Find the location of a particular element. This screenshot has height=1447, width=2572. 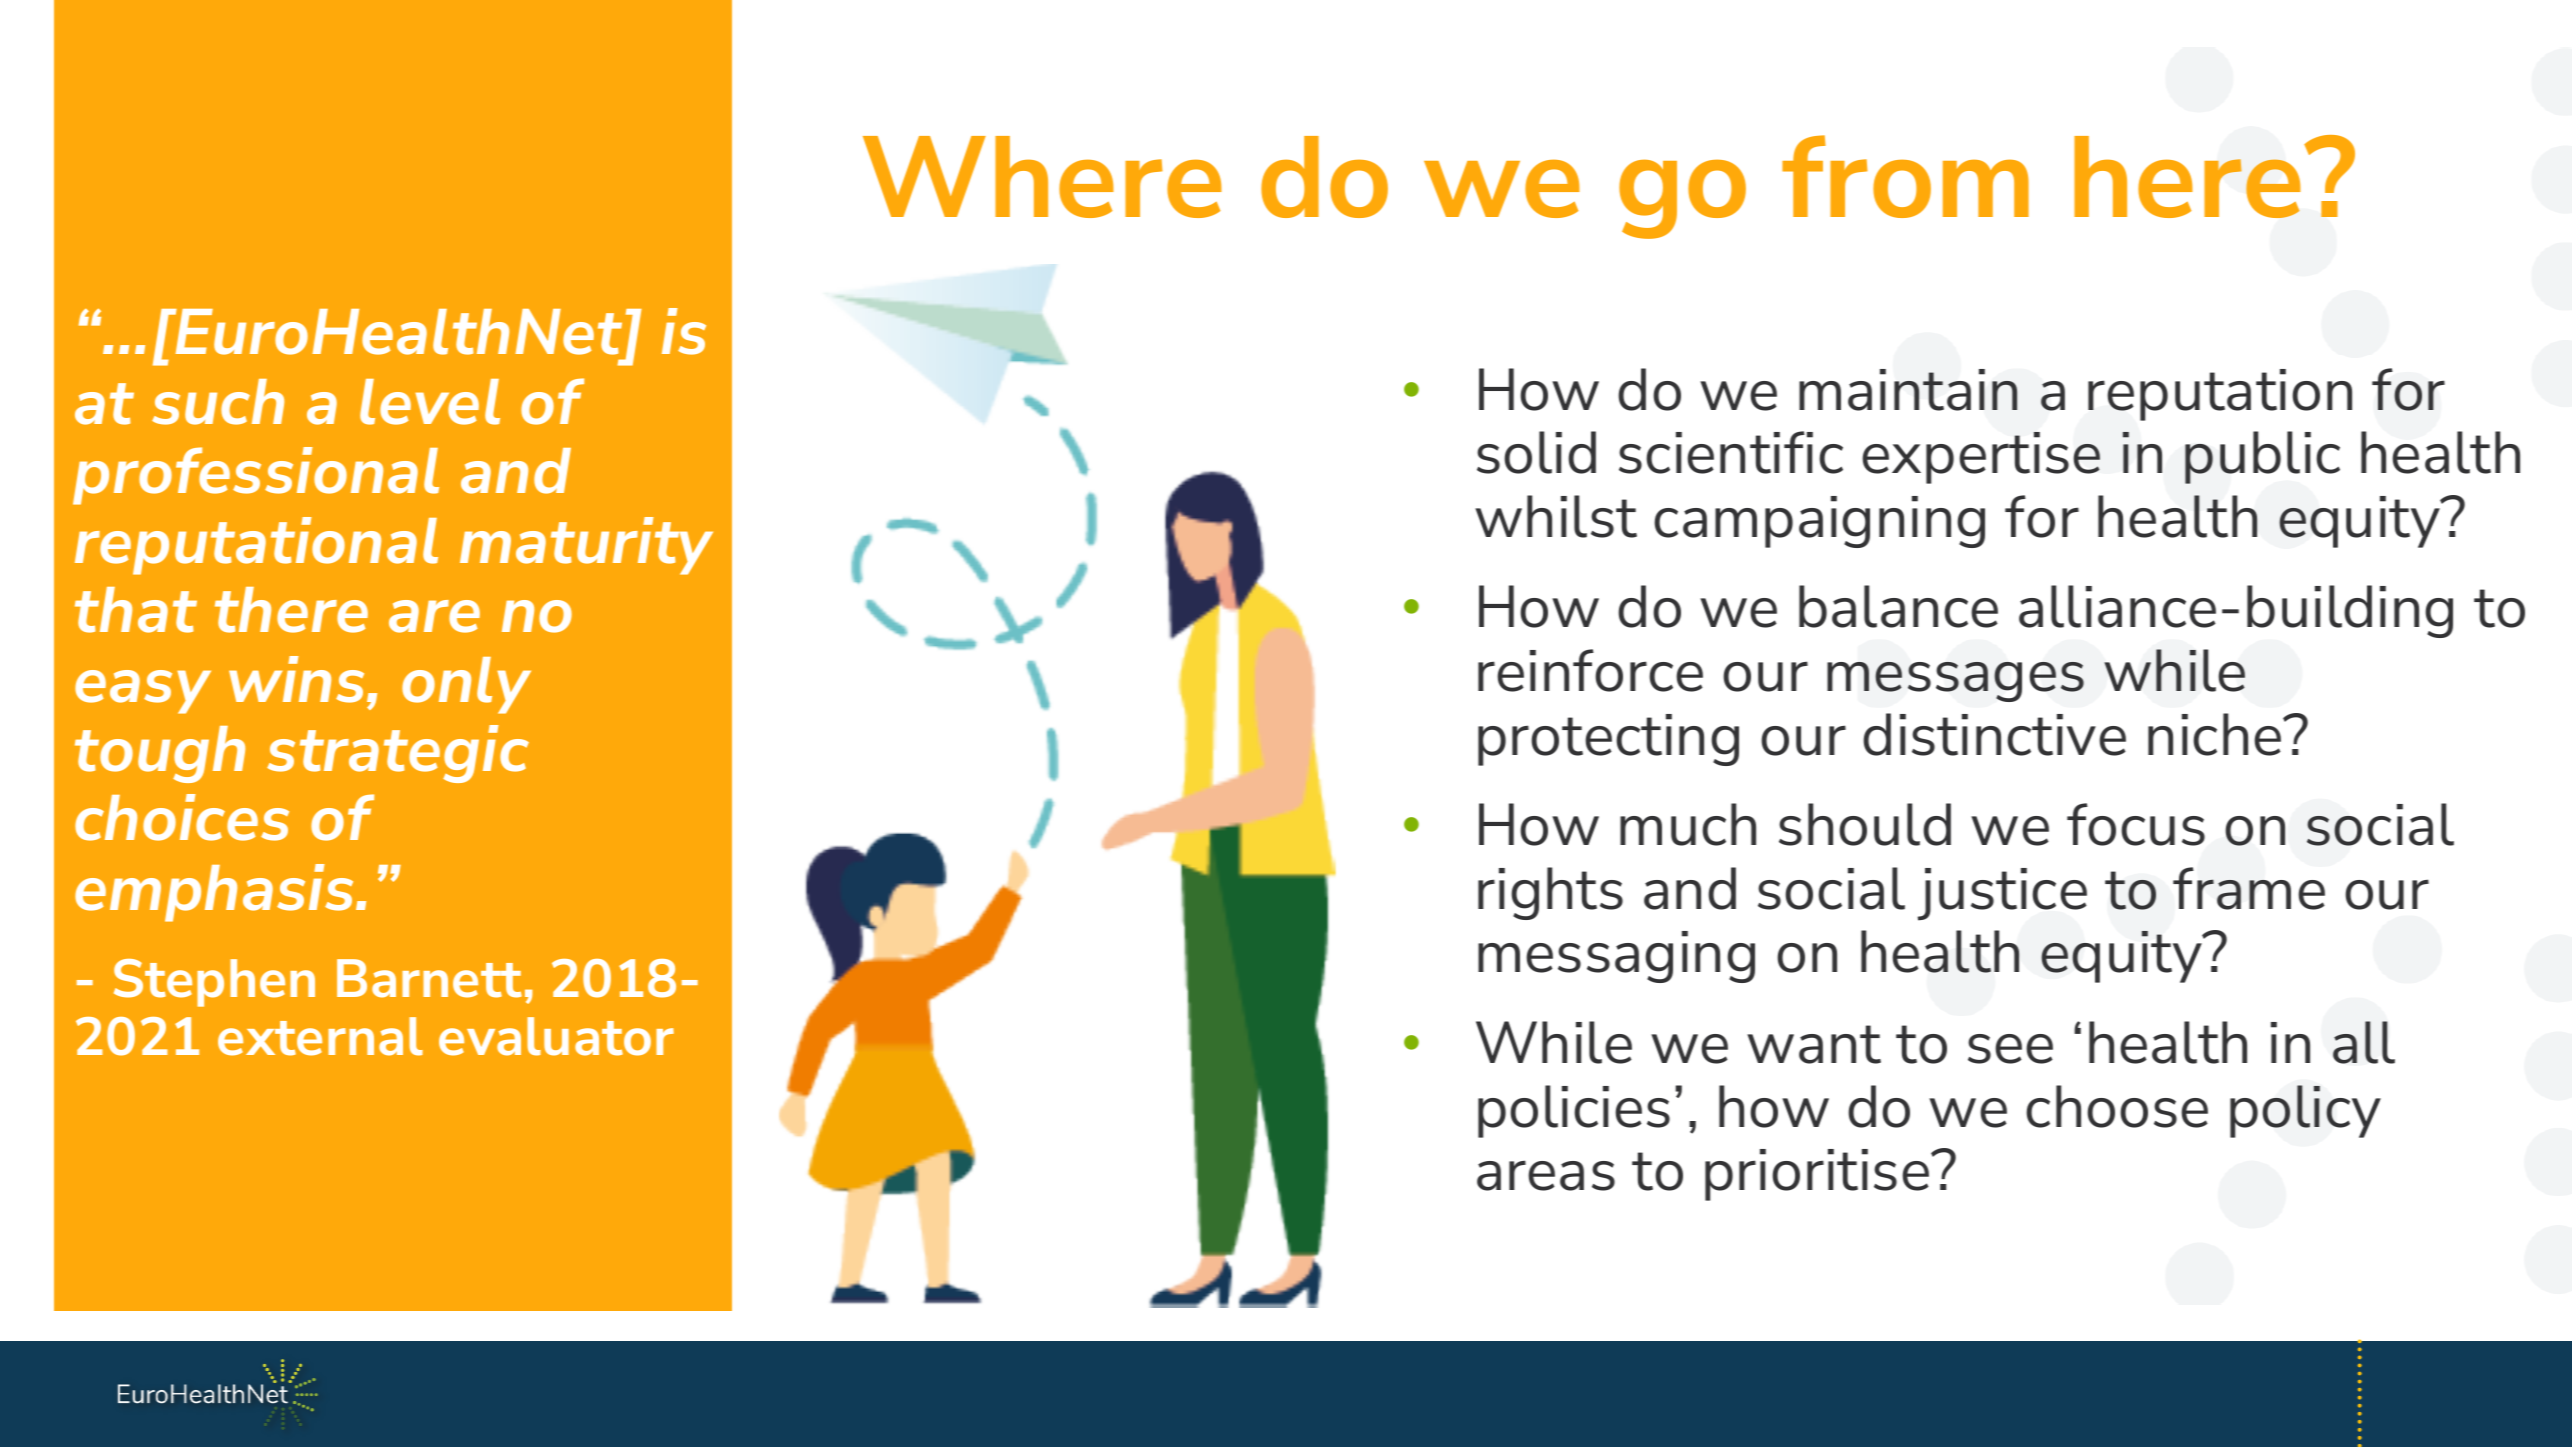

whilst is located at coordinates (1556, 516).
